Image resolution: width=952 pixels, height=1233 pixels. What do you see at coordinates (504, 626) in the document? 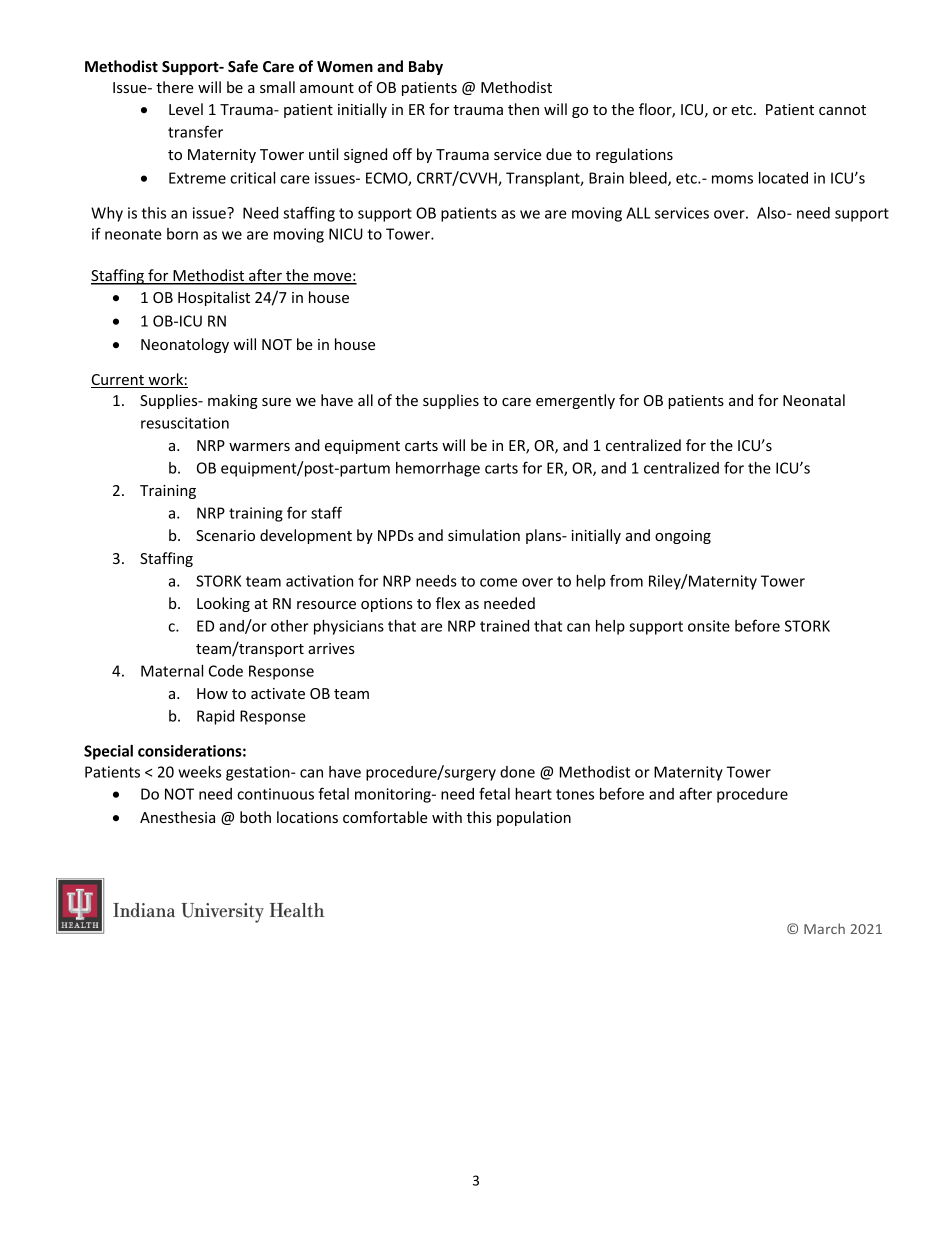
I see `trained` at bounding box center [504, 626].
